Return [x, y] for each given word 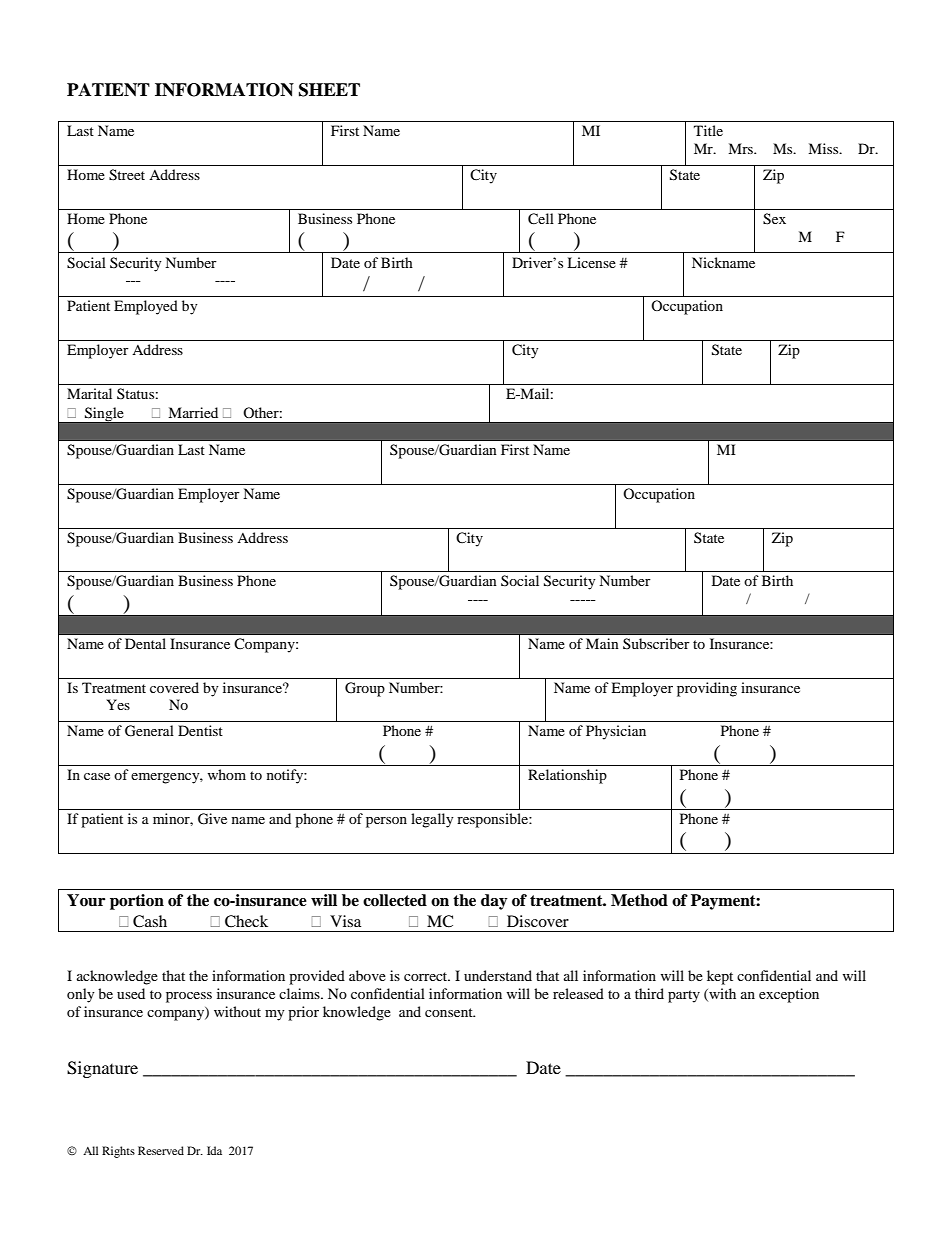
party [684, 996]
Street [127, 175]
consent [450, 1012]
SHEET [329, 90]
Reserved [161, 1150]
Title [708, 130]
